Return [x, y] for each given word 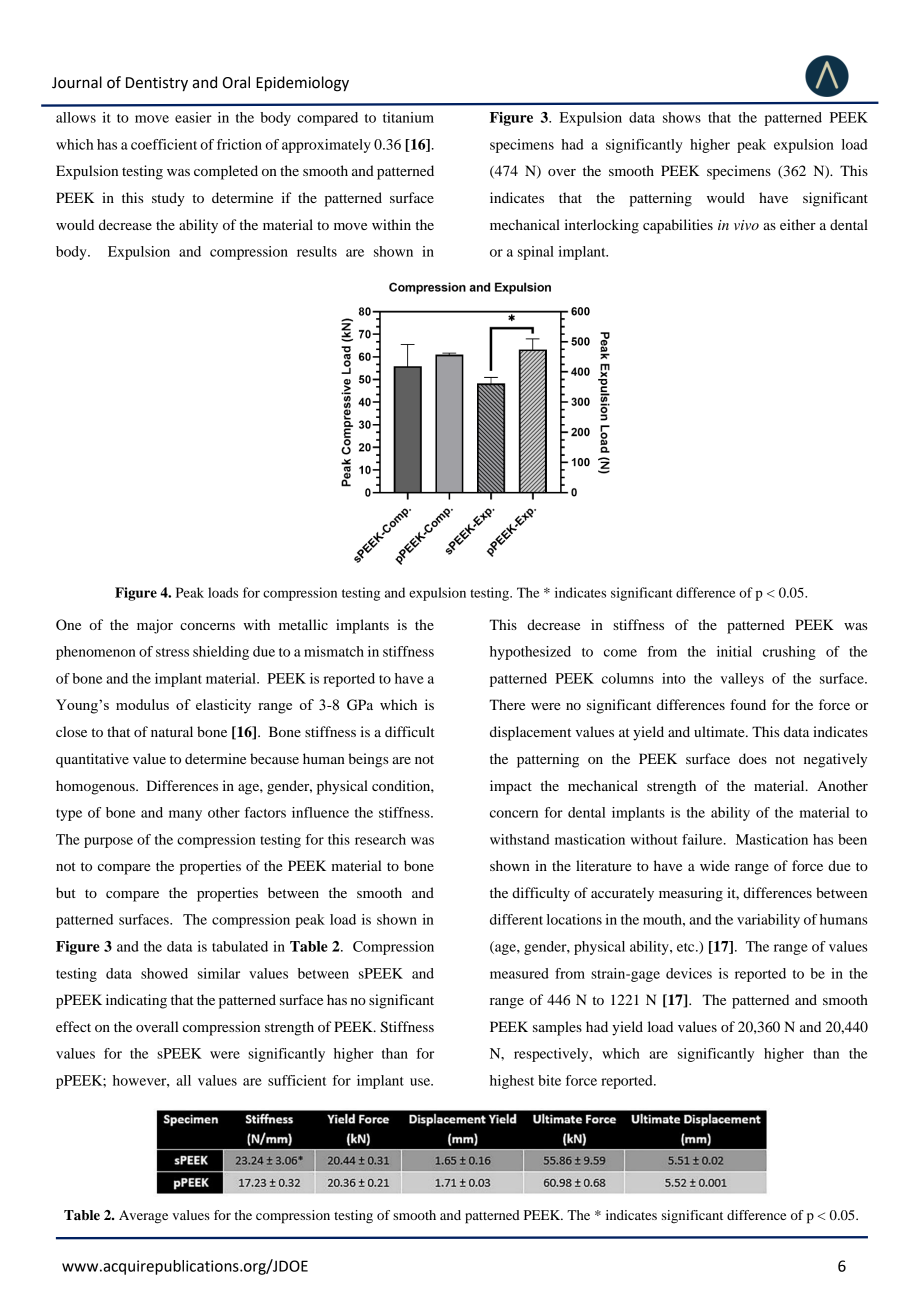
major [155, 626]
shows [682, 117]
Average [143, 1217]
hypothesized [530, 653]
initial [734, 651]
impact [511, 787]
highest [512, 1082]
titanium [408, 117]
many [185, 815]
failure [703, 839]
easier [193, 117]
